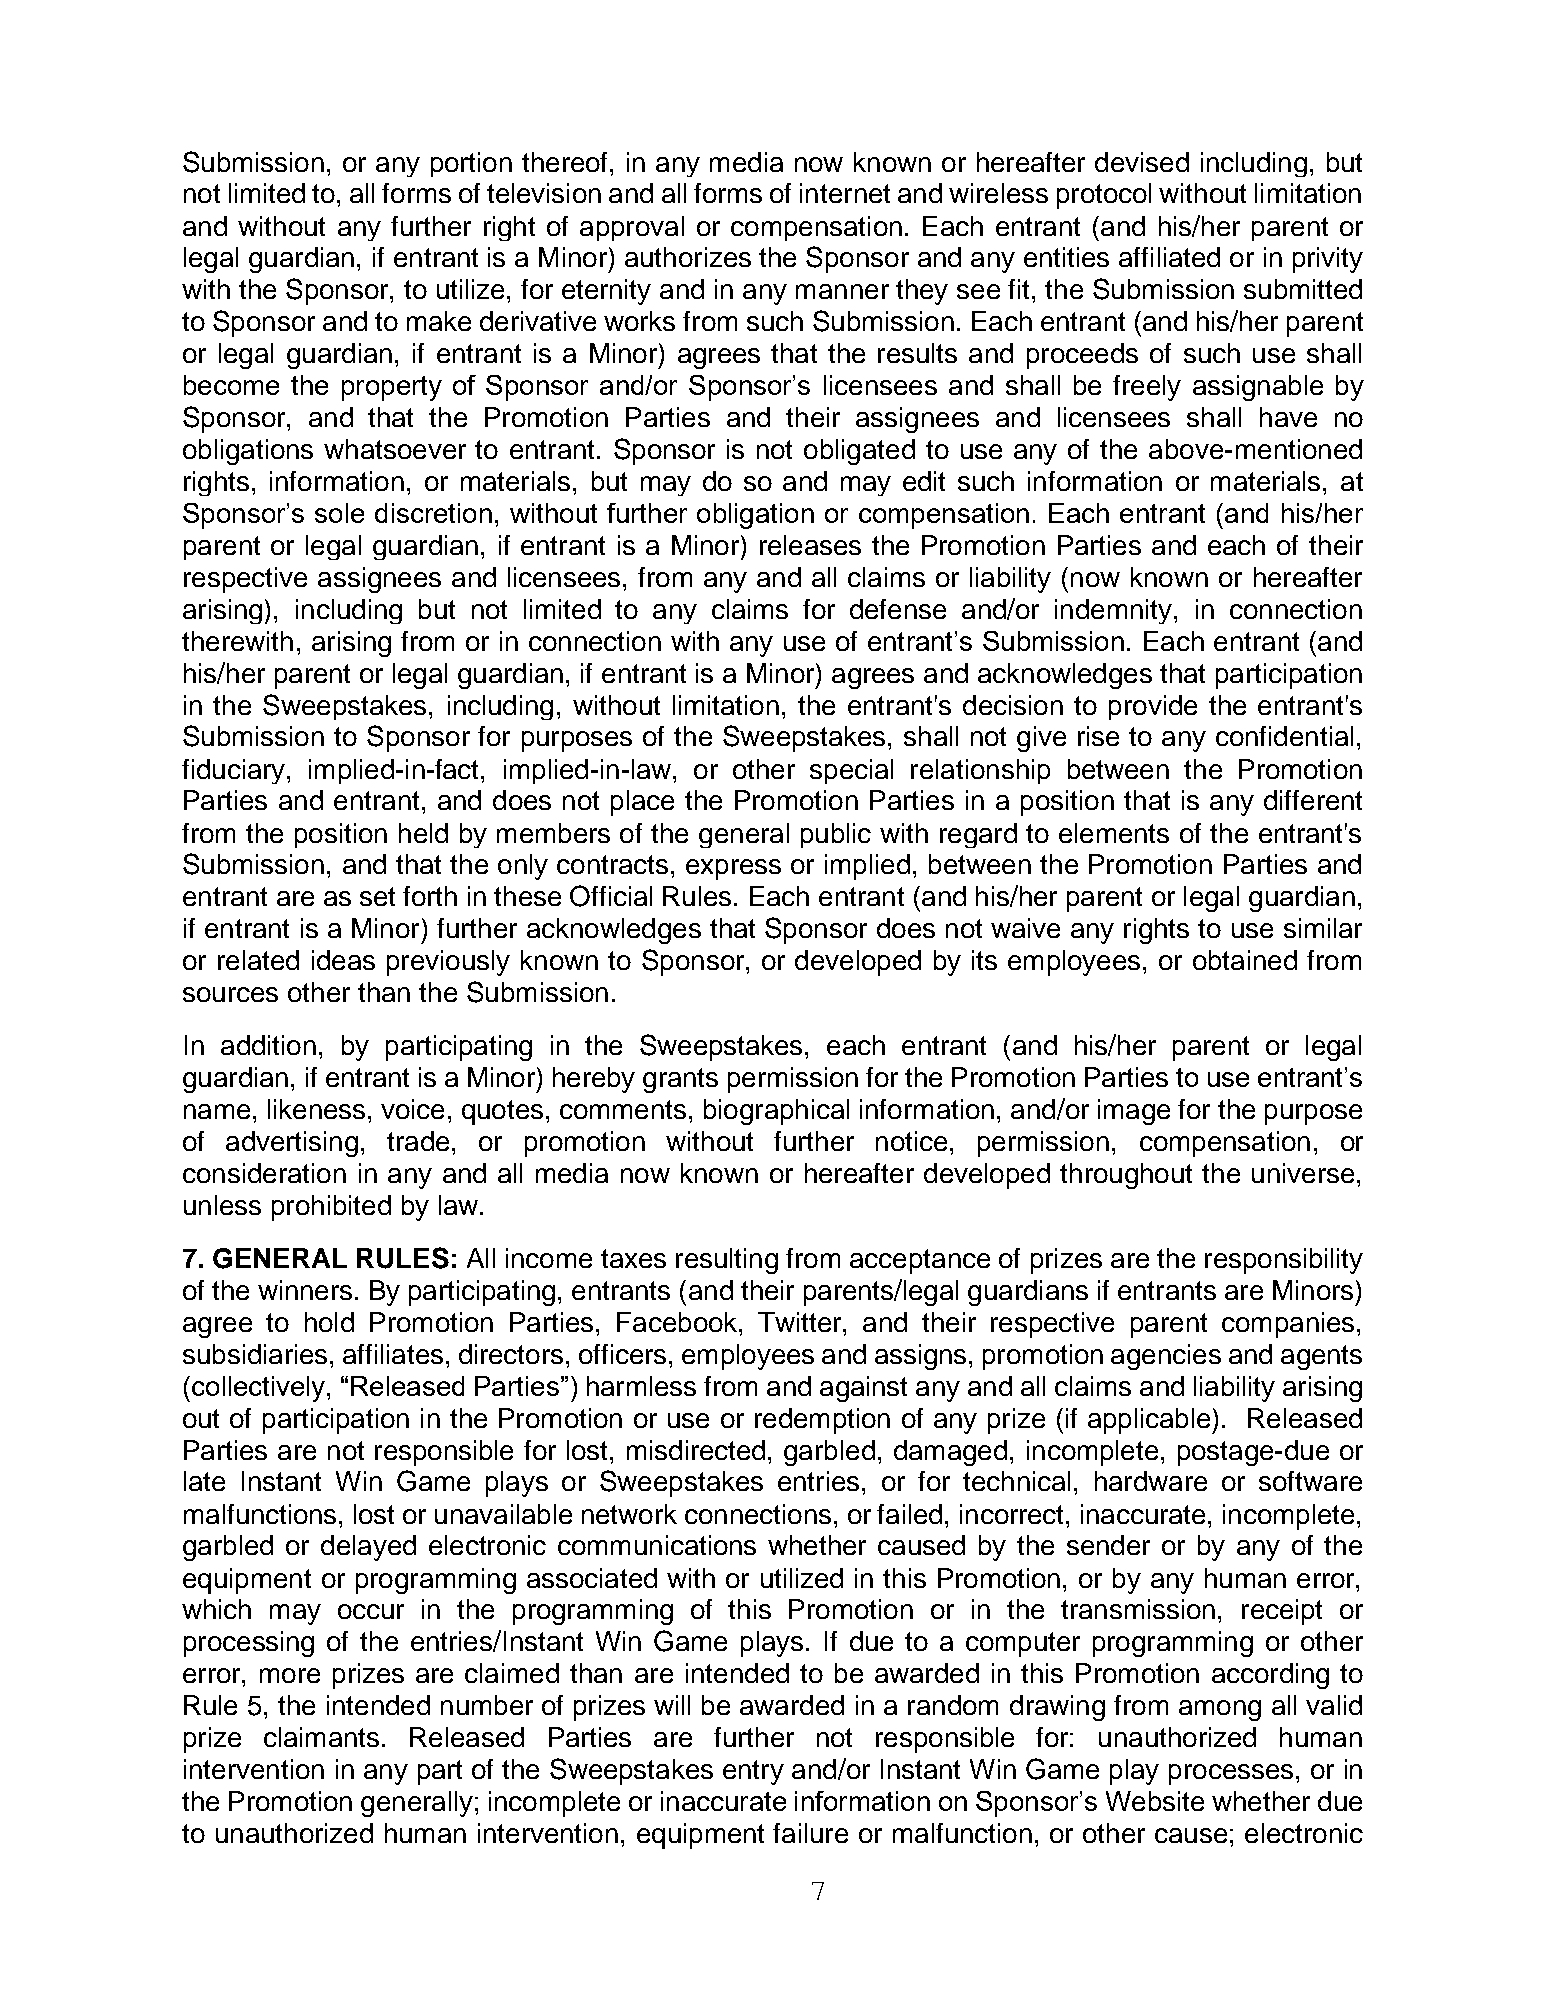  What do you see at coordinates (321, 1737) in the image?
I see `claimants` at bounding box center [321, 1737].
